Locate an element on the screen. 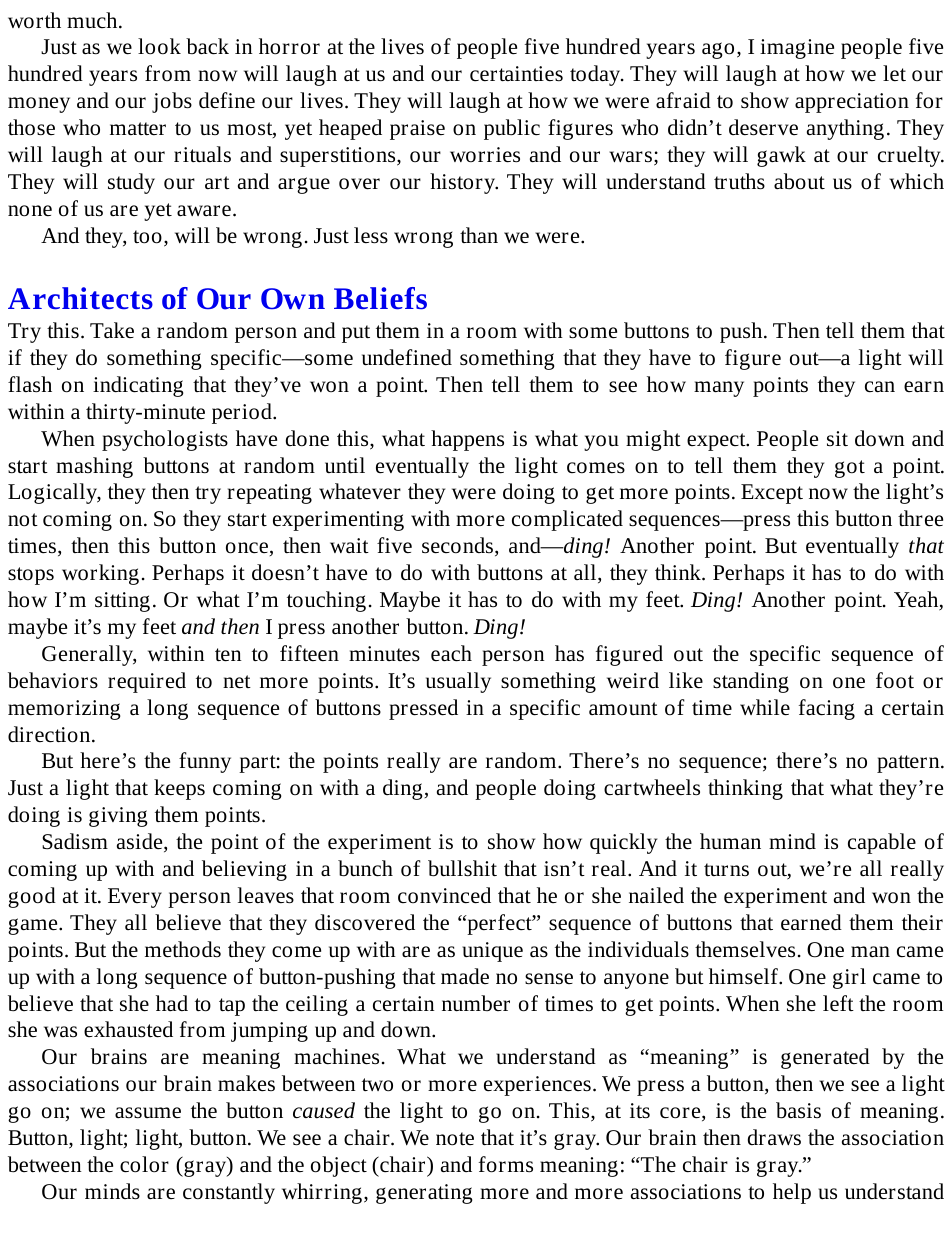 The width and height of the screenshot is (952, 1233). Yeah is located at coordinates (917, 600).
